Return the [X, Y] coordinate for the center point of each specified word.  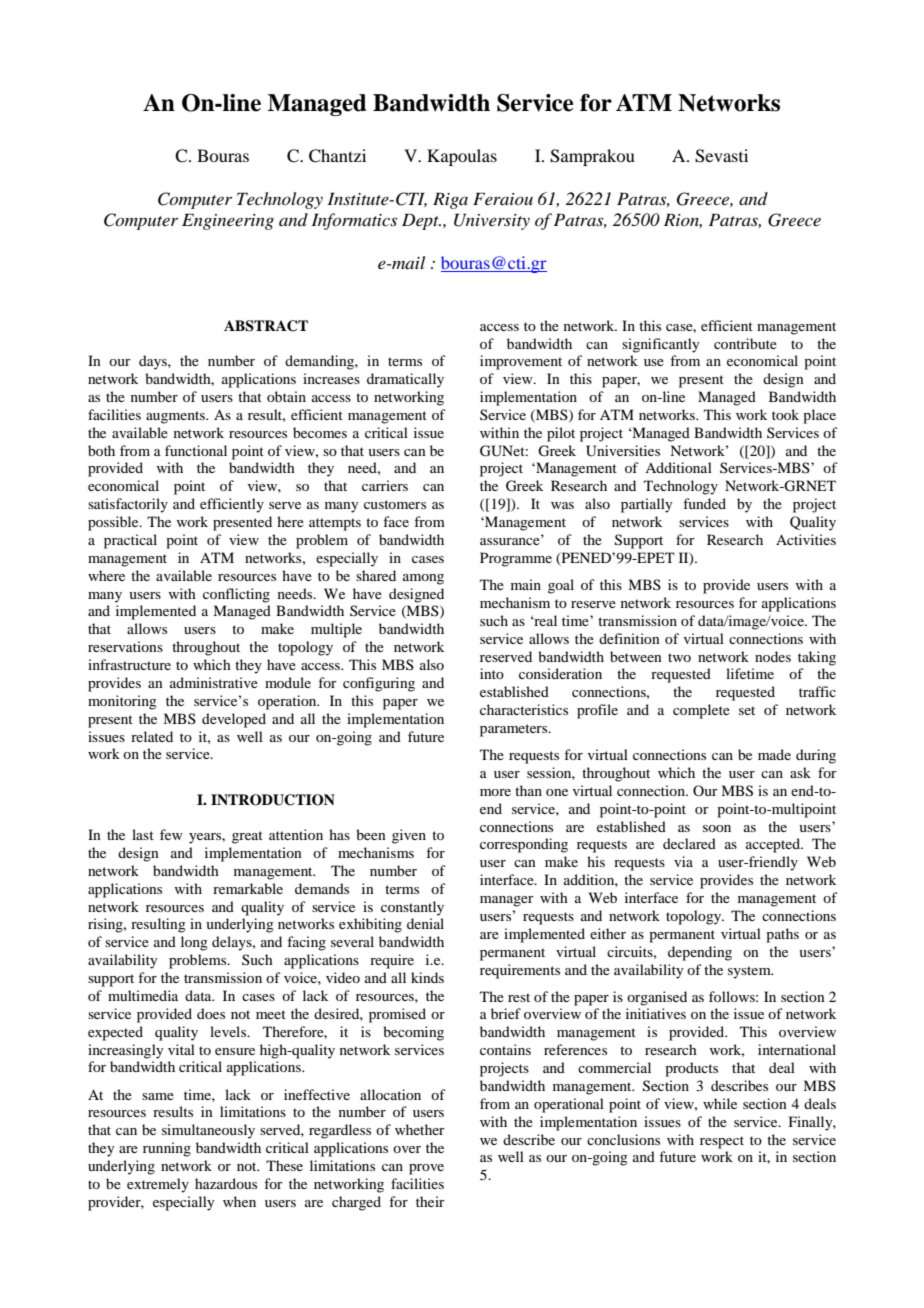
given [409, 836]
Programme [516, 559]
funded [704, 503]
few [171, 834]
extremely [158, 1185]
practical [130, 541]
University [492, 221]
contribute [745, 343]
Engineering [228, 221]
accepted [774, 845]
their [430, 1201]
